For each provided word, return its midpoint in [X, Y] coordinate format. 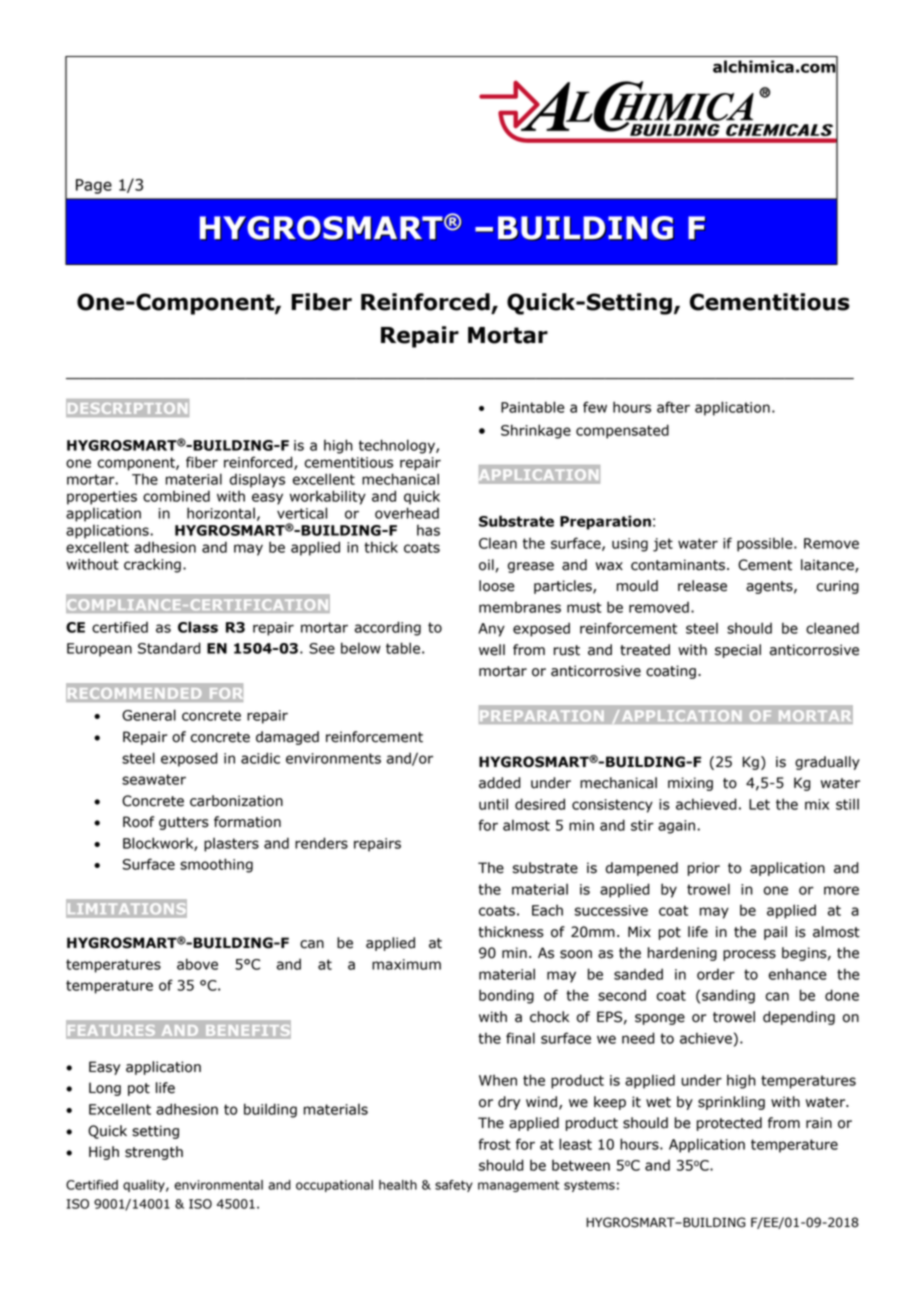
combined [176, 496]
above [197, 964]
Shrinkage [536, 431]
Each [547, 910]
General [149, 715]
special [738, 651]
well [492, 650]
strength [154, 1153]
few [595, 407]
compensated [622, 431]
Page [94, 186]
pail [775, 933]
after [673, 407]
